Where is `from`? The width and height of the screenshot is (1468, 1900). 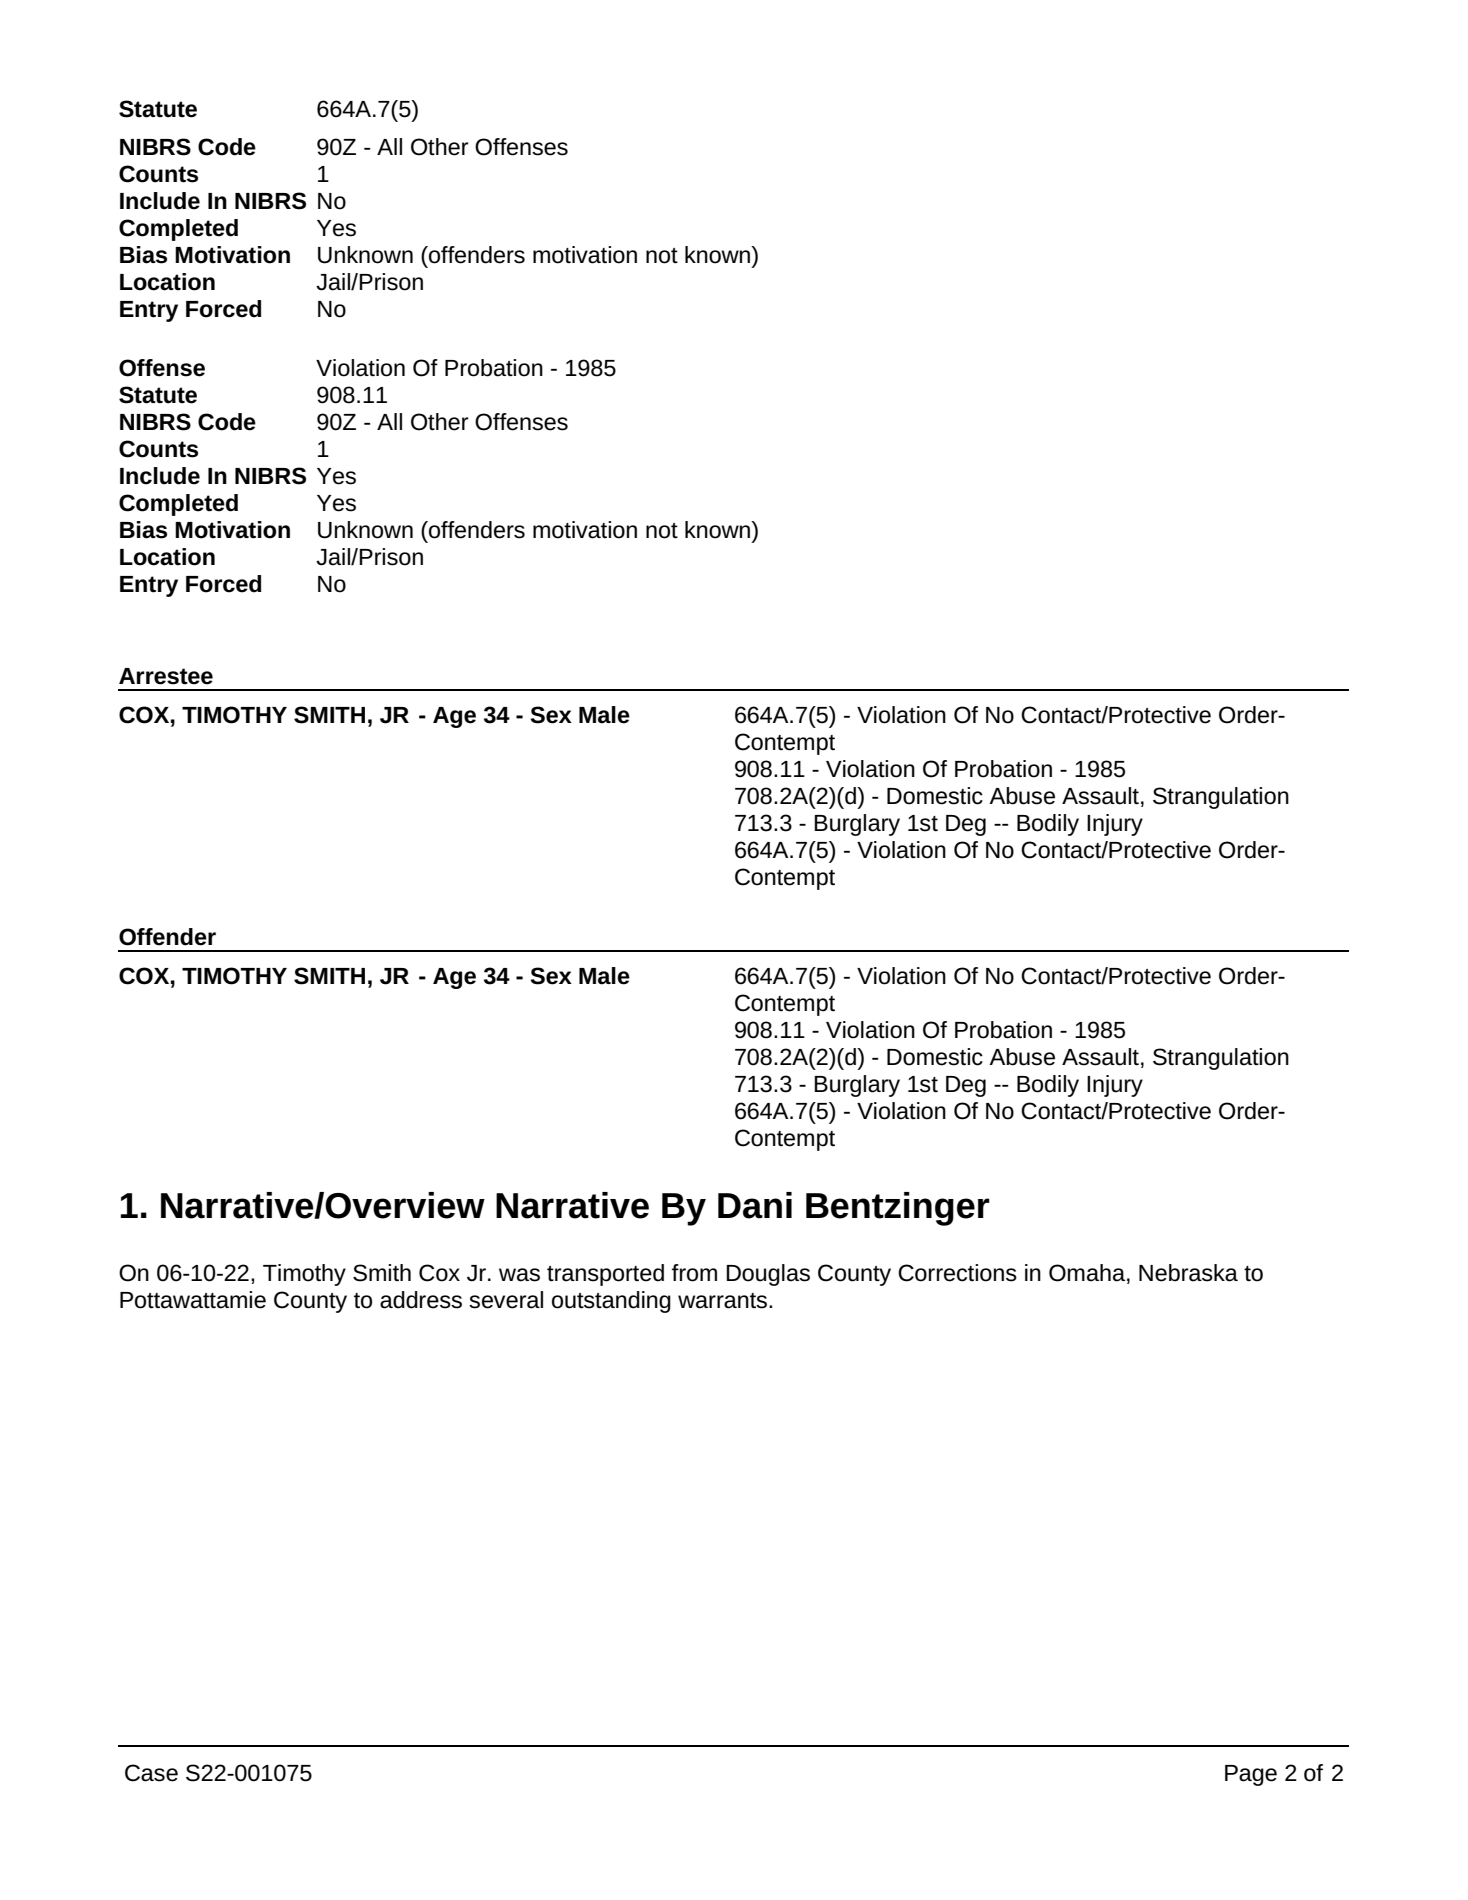 from is located at coordinates (694, 1273).
